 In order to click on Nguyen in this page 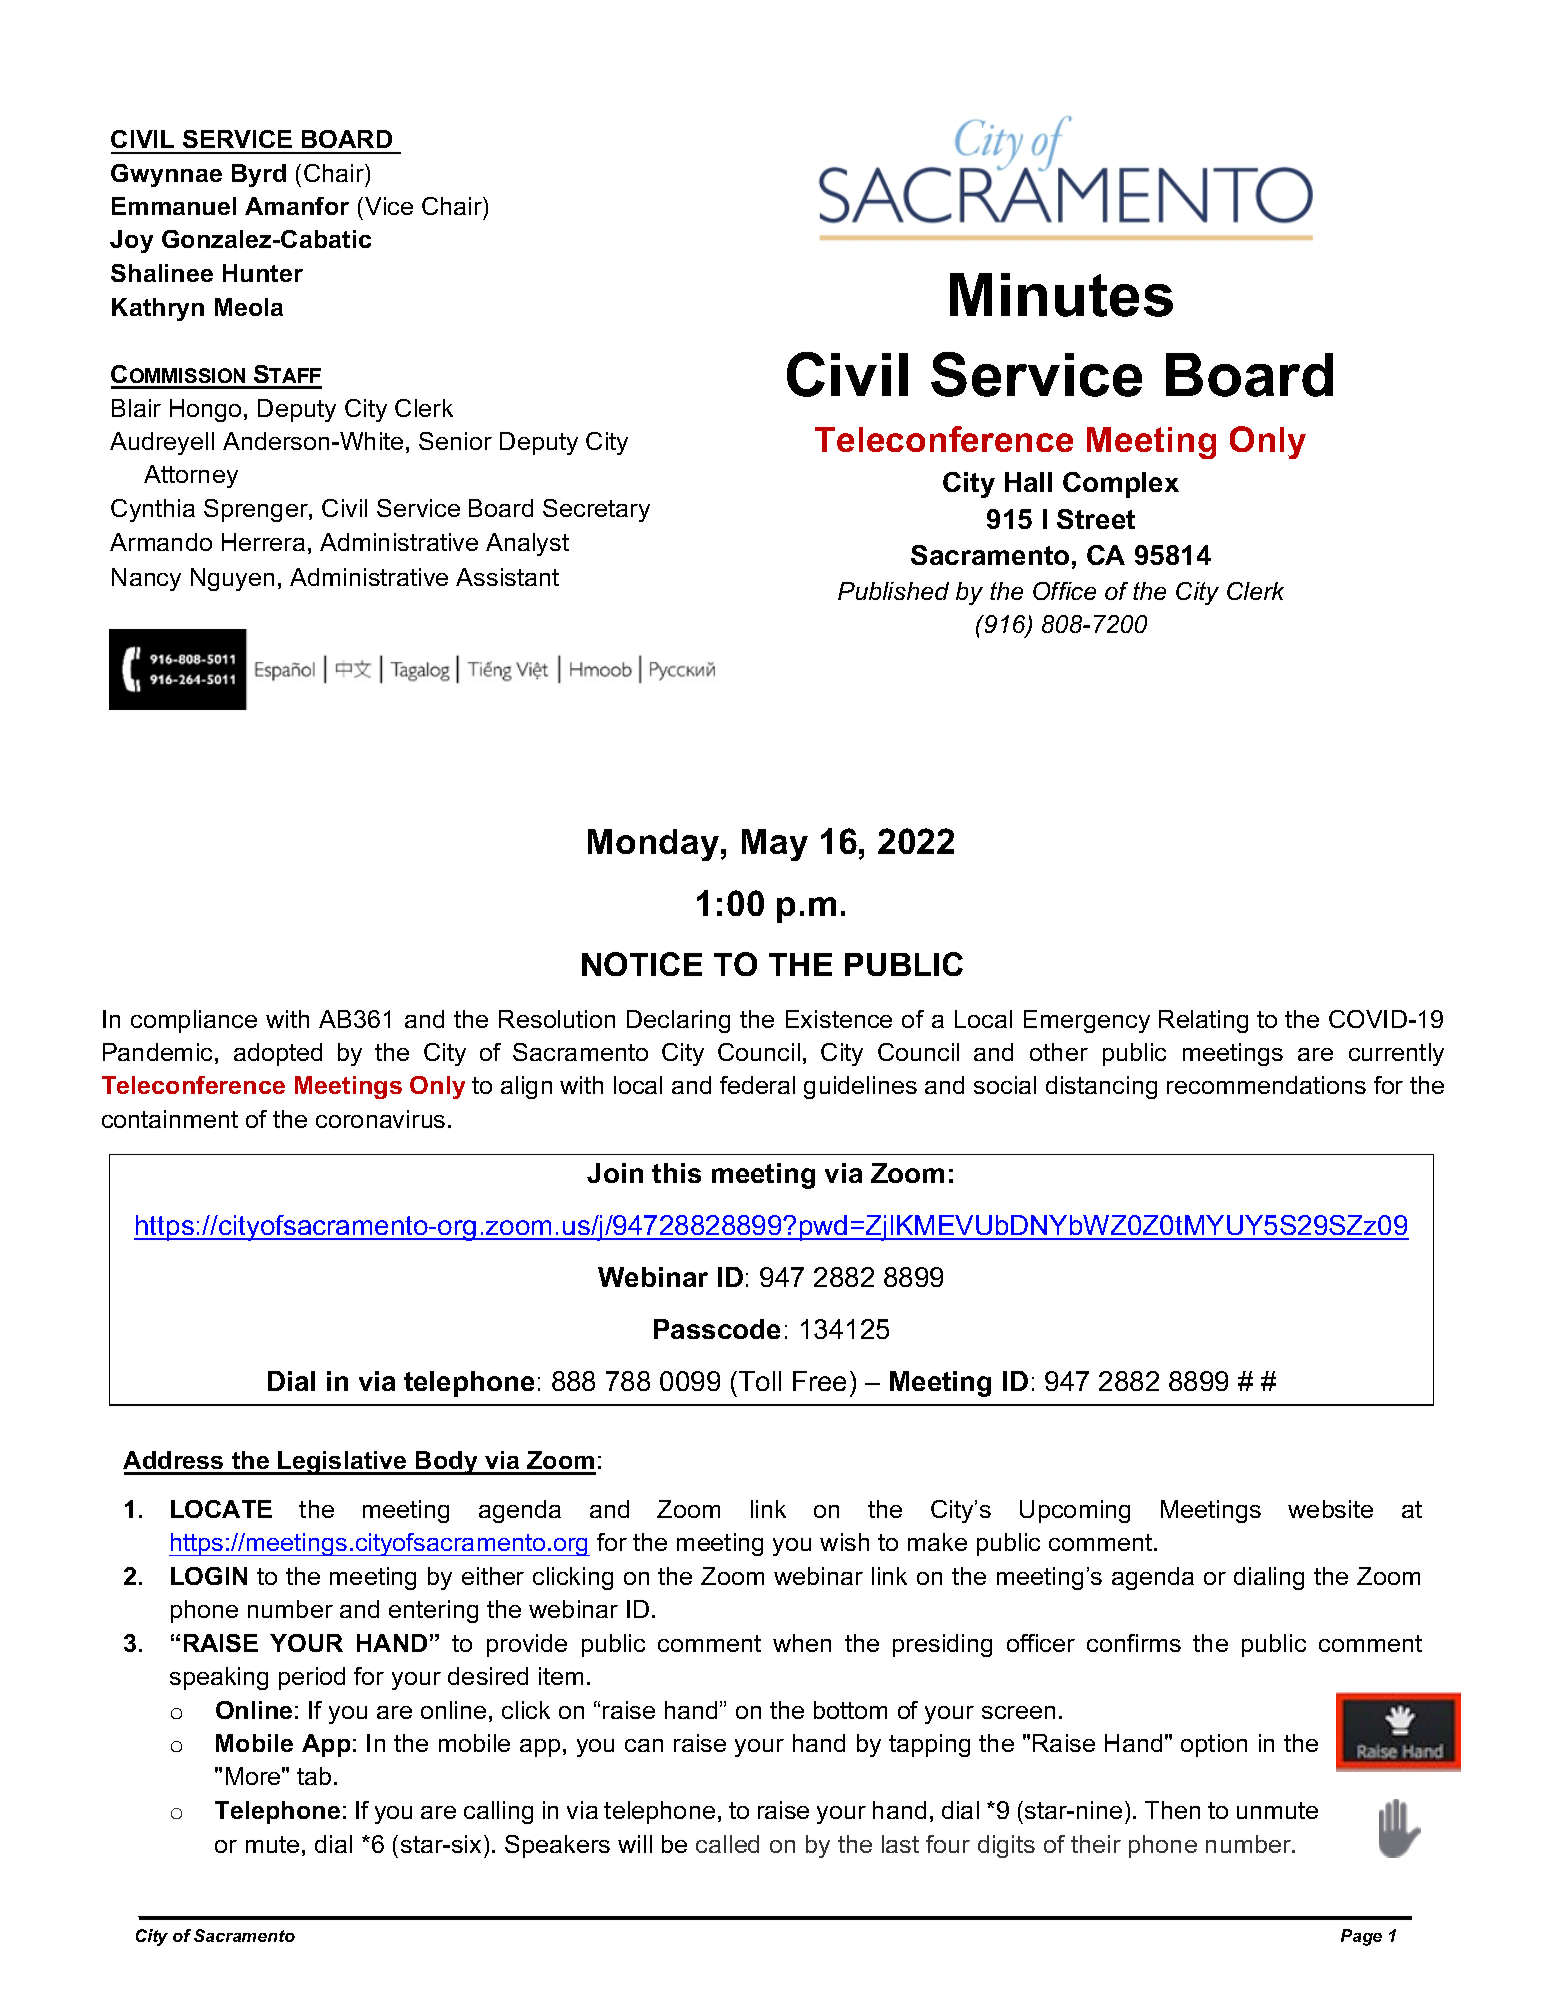, I will do `click(232, 579)`.
